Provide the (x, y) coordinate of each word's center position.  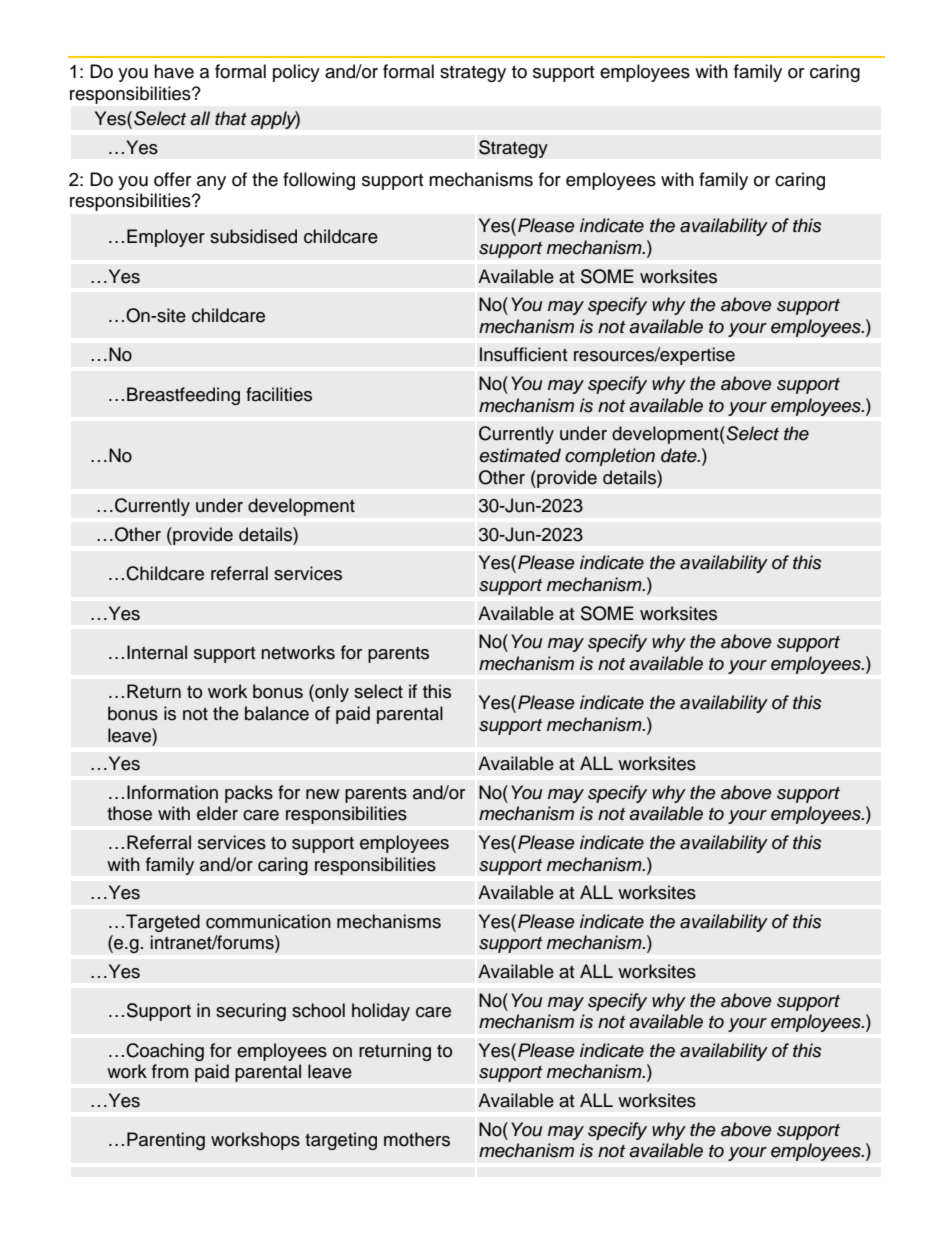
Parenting (166, 1141)
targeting (341, 1141)
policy (296, 73)
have (174, 71)
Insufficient (523, 354)
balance (277, 713)
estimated (520, 455)
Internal (157, 652)
